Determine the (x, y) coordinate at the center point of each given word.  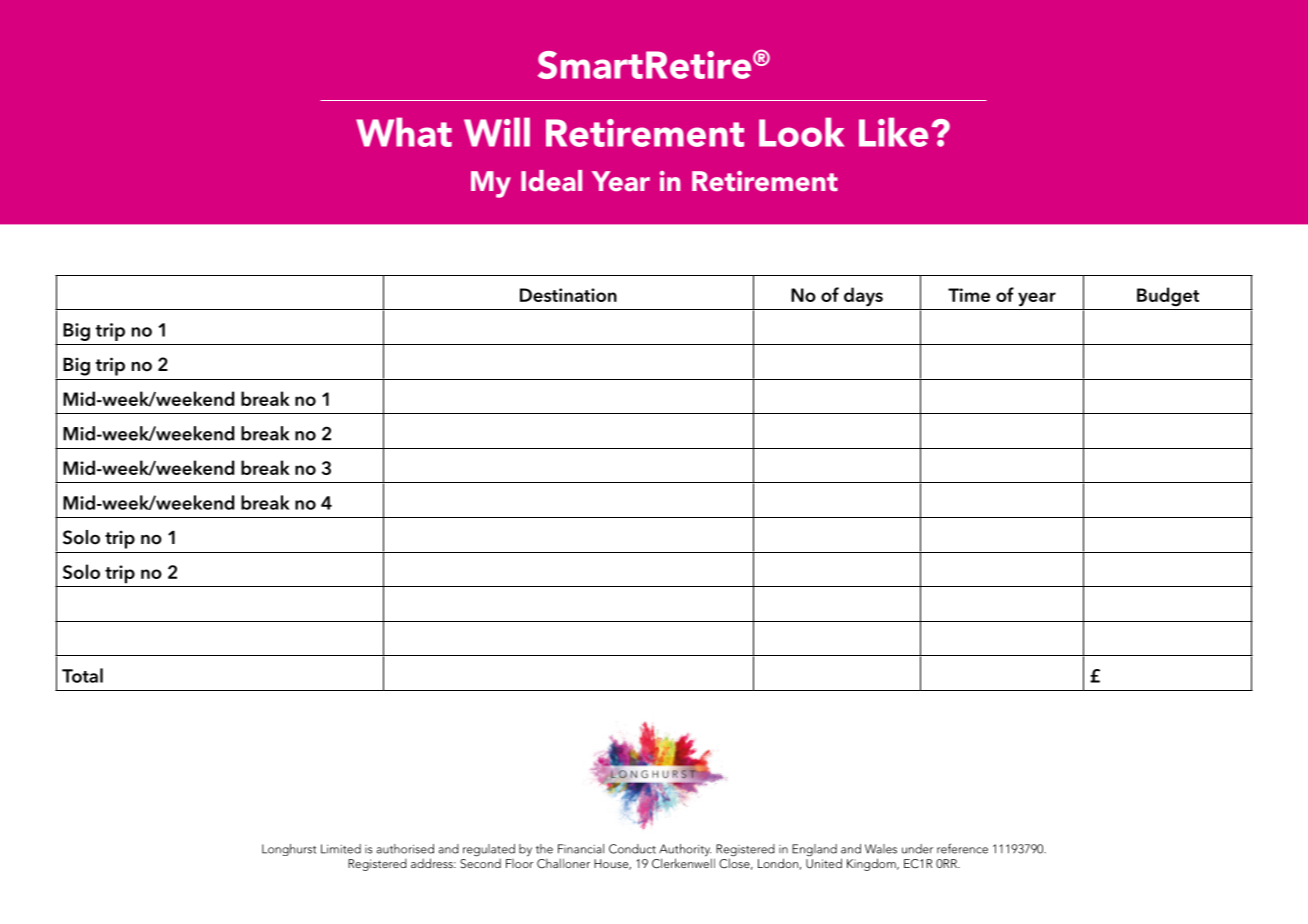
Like (893, 132)
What (404, 132)
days (863, 297)
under (917, 849)
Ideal (551, 180)
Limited (341, 849)
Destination (568, 295)
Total (82, 675)
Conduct (632, 849)
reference (962, 848)
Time (969, 295)
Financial (581, 849)
